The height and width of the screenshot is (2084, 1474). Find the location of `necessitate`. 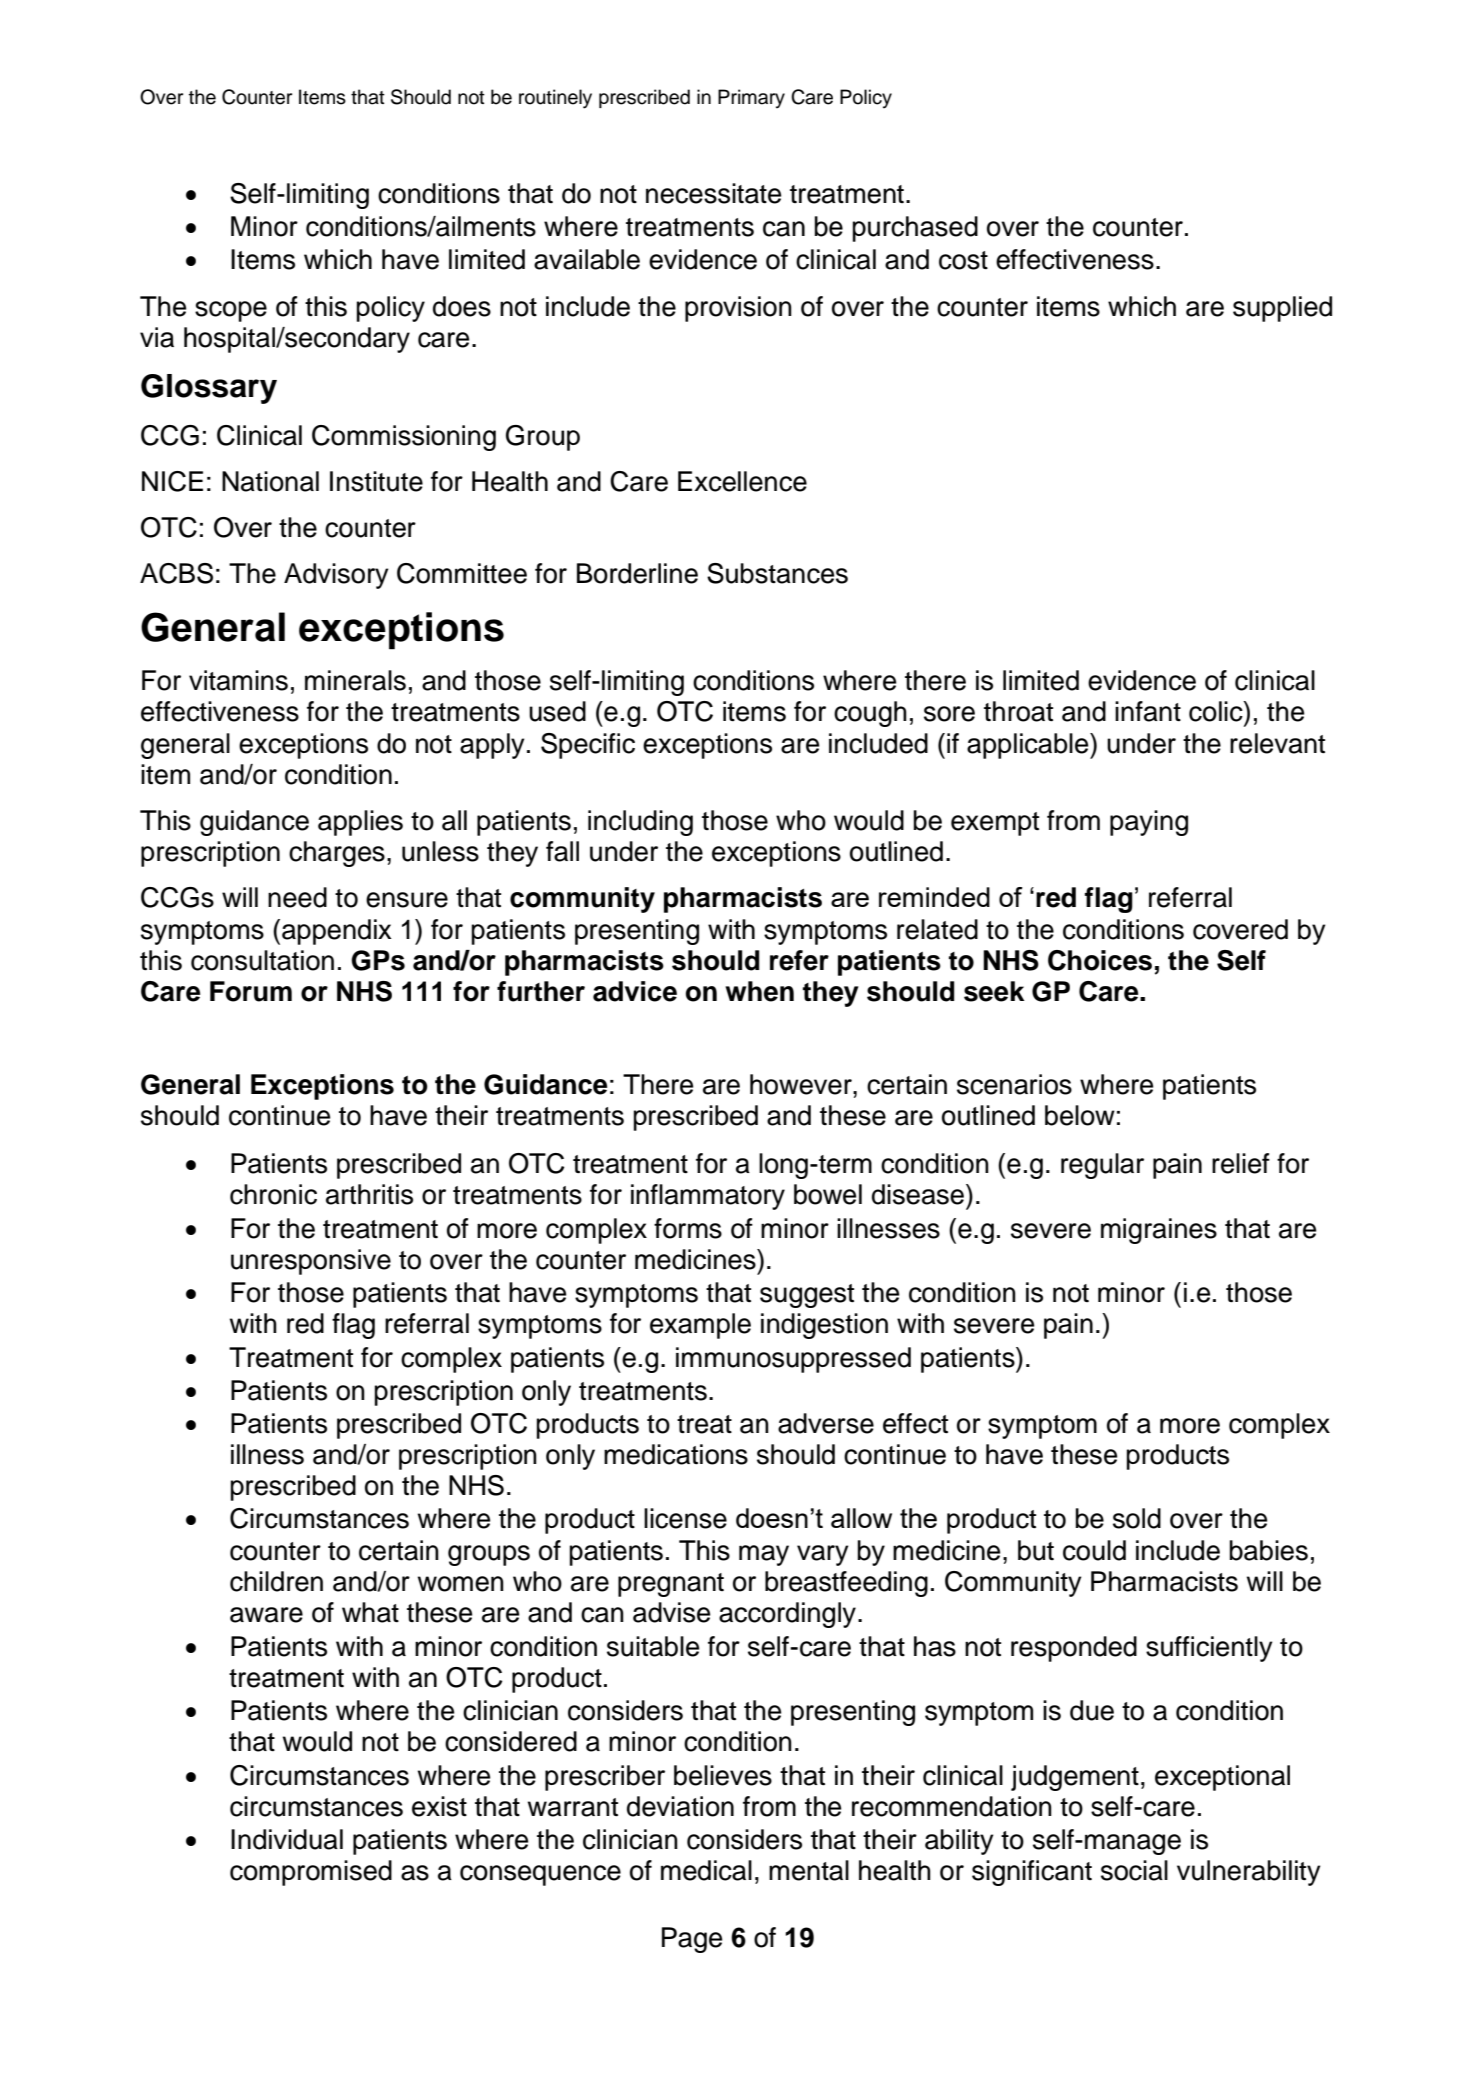

necessitate is located at coordinates (713, 193).
